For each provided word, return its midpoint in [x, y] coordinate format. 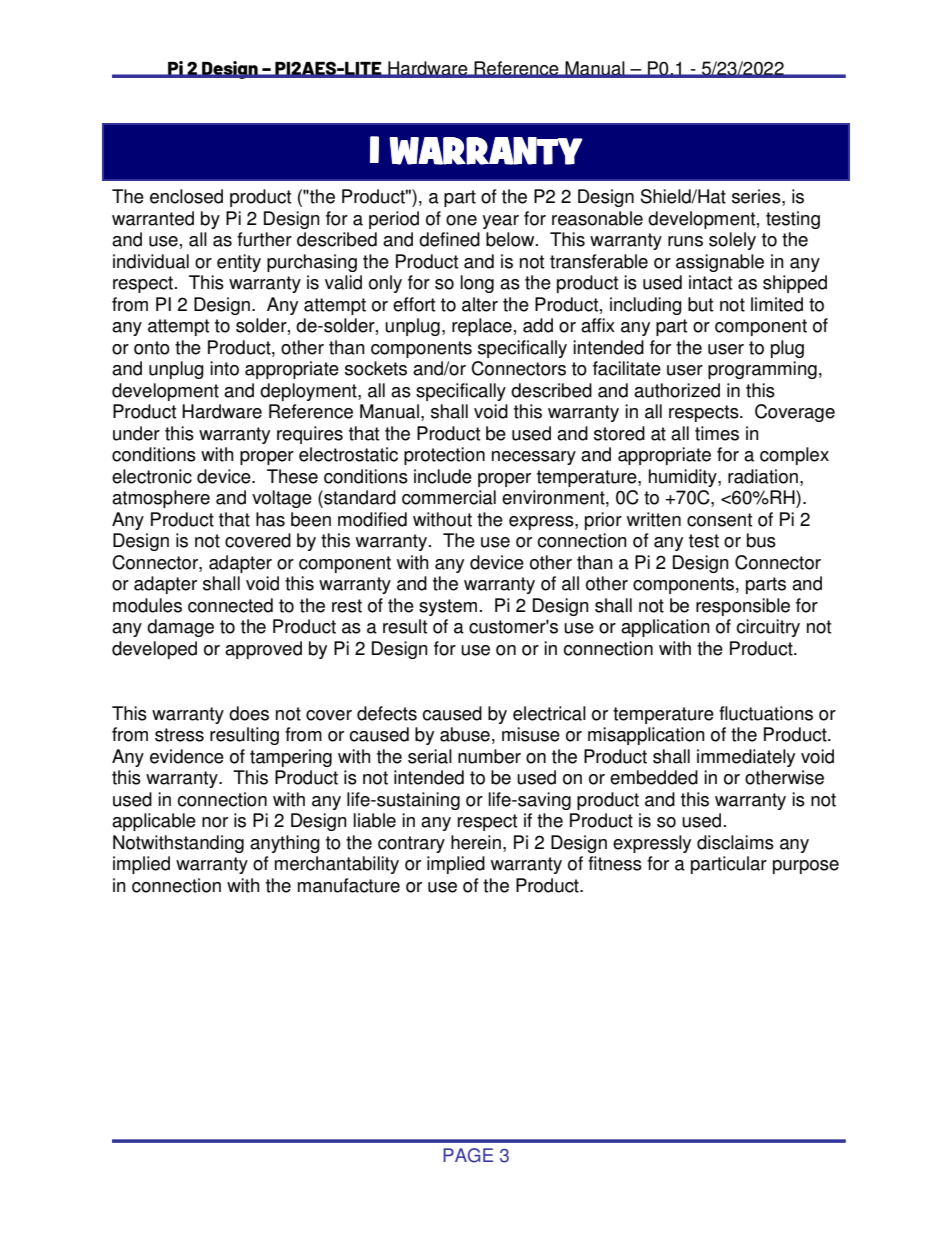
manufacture [349, 885]
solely [732, 241]
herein [476, 842]
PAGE [468, 1155]
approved [263, 650]
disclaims [735, 842]
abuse [465, 734]
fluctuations [766, 713]
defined [449, 239]
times [717, 433]
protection [444, 456]
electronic [152, 476]
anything [285, 844]
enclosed [186, 196]
